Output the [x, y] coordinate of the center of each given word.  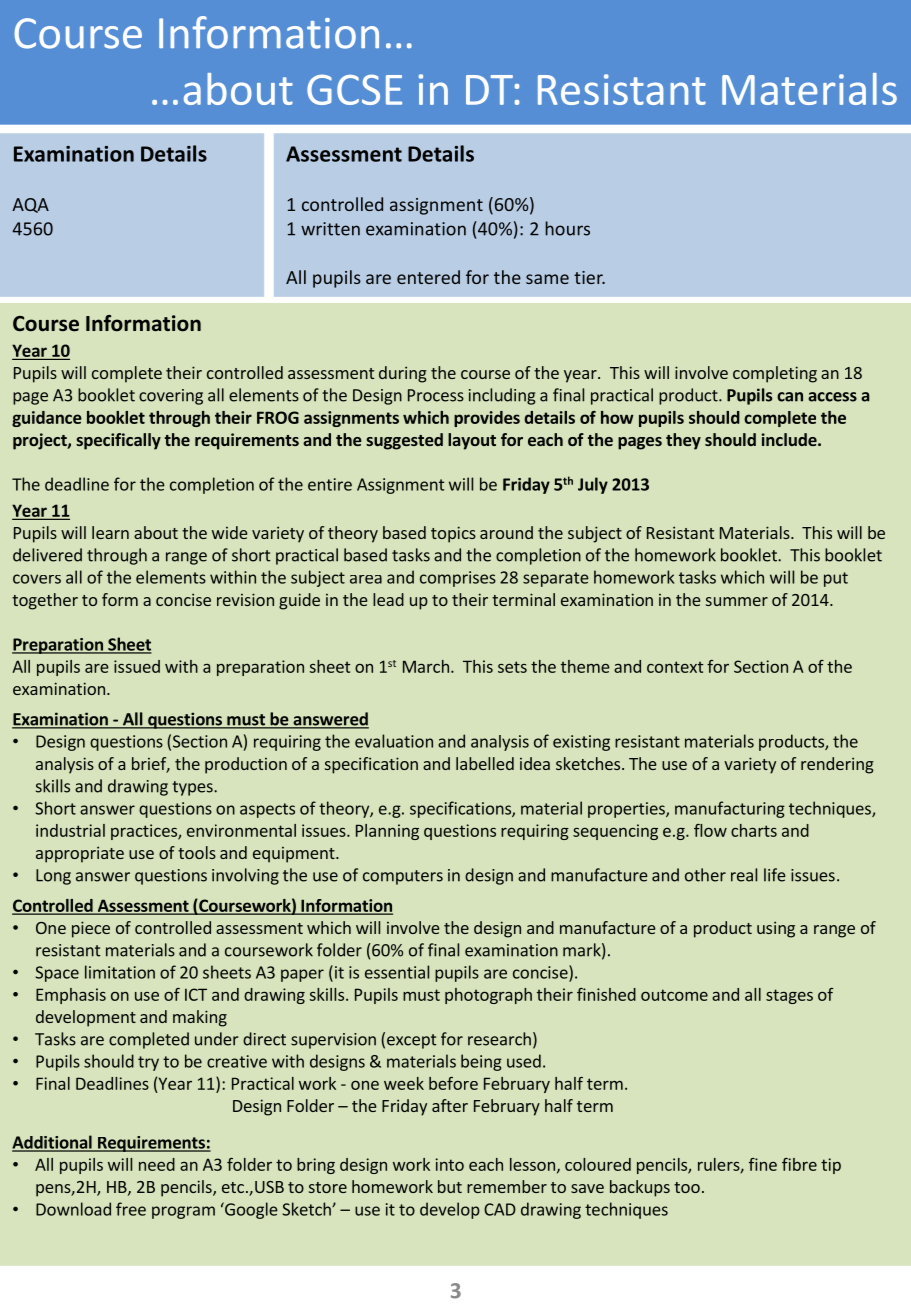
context [675, 667]
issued [137, 666]
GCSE [354, 89]
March [426, 666]
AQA [30, 205]
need [157, 1164]
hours [567, 228]
